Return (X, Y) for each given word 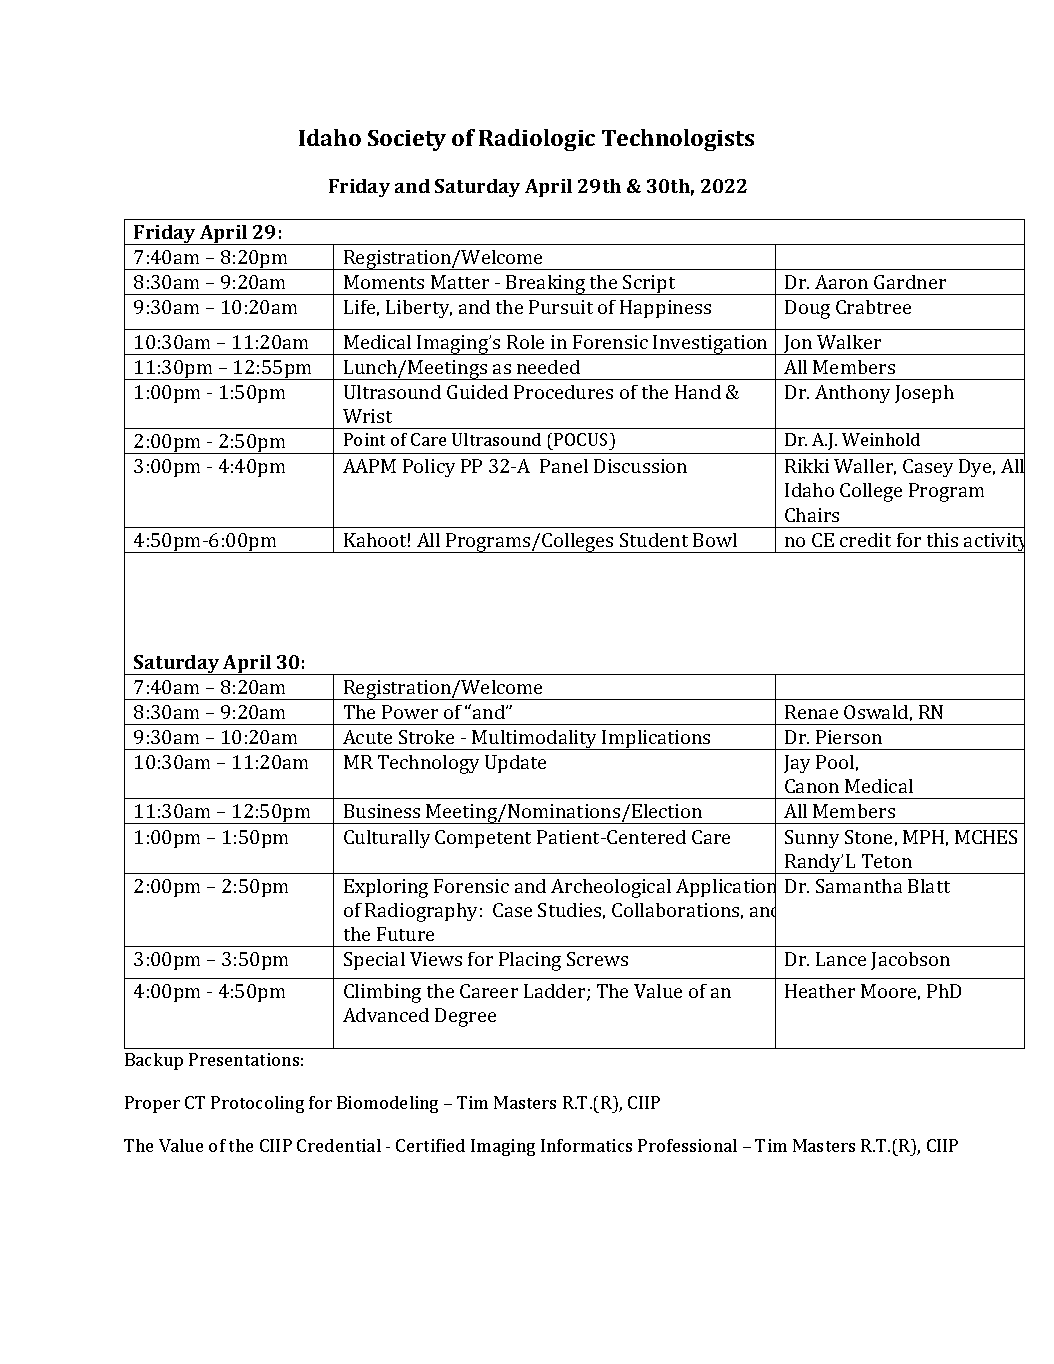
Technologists (678, 140)
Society (407, 140)
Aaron (841, 282)
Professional (687, 1145)
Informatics (586, 1145)
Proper (152, 1104)
